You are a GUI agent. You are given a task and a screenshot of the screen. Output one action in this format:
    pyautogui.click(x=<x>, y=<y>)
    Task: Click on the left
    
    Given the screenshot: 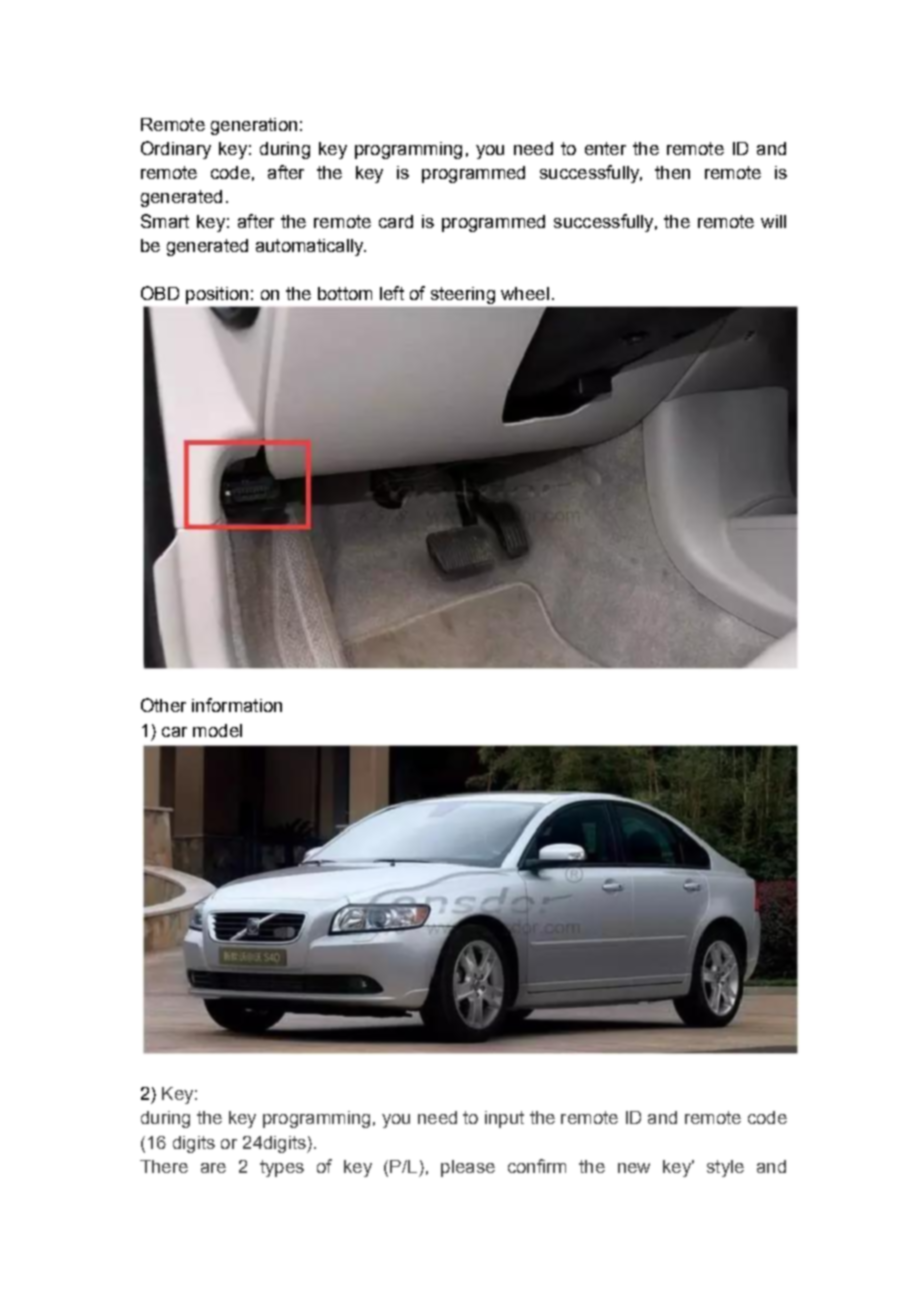 What is the action you would take?
    pyautogui.click(x=392, y=293)
